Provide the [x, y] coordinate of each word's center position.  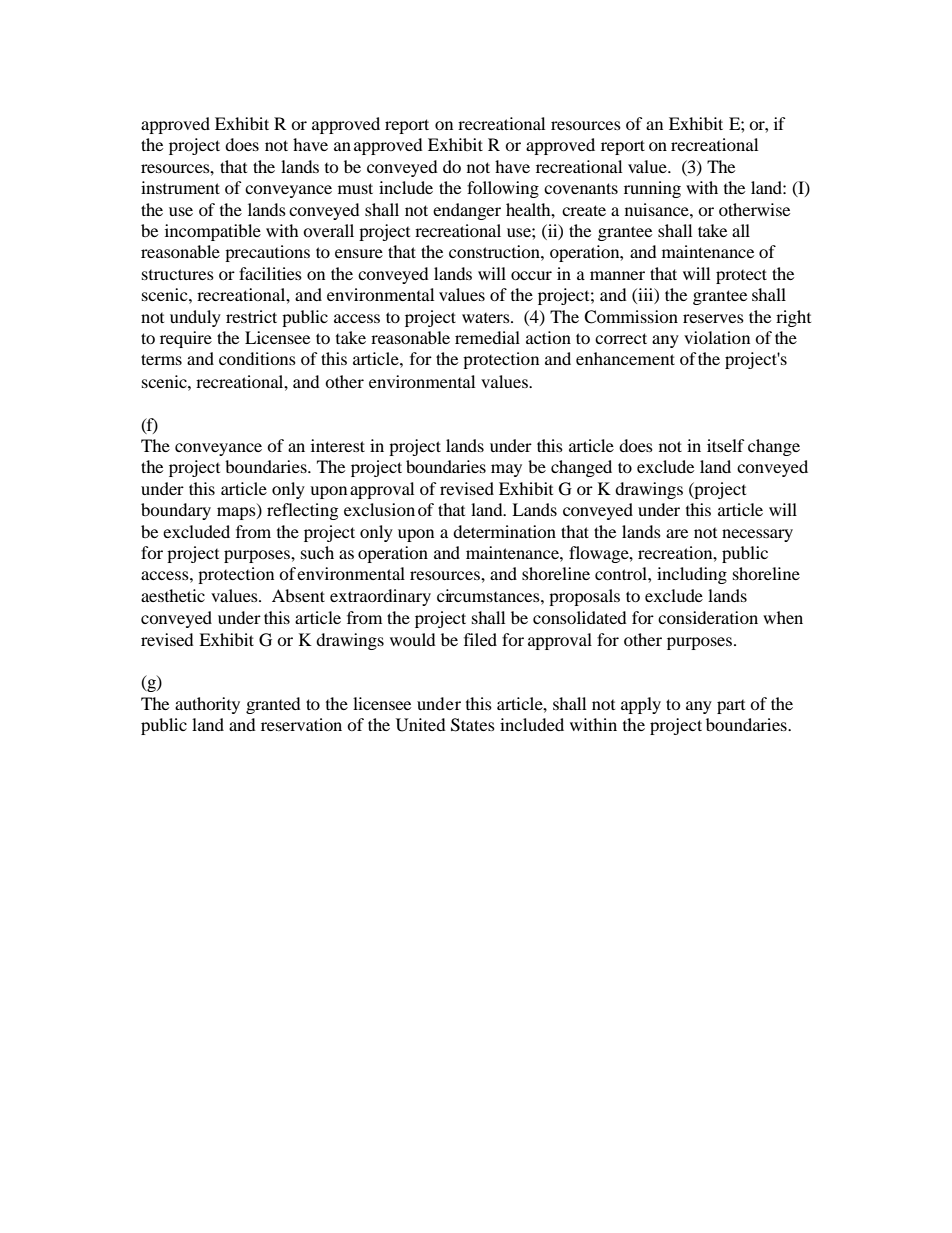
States [473, 725]
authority [207, 705]
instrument [180, 187]
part [731, 707]
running [652, 189]
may [506, 470]
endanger [467, 211]
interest [338, 445]
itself [726, 445]
